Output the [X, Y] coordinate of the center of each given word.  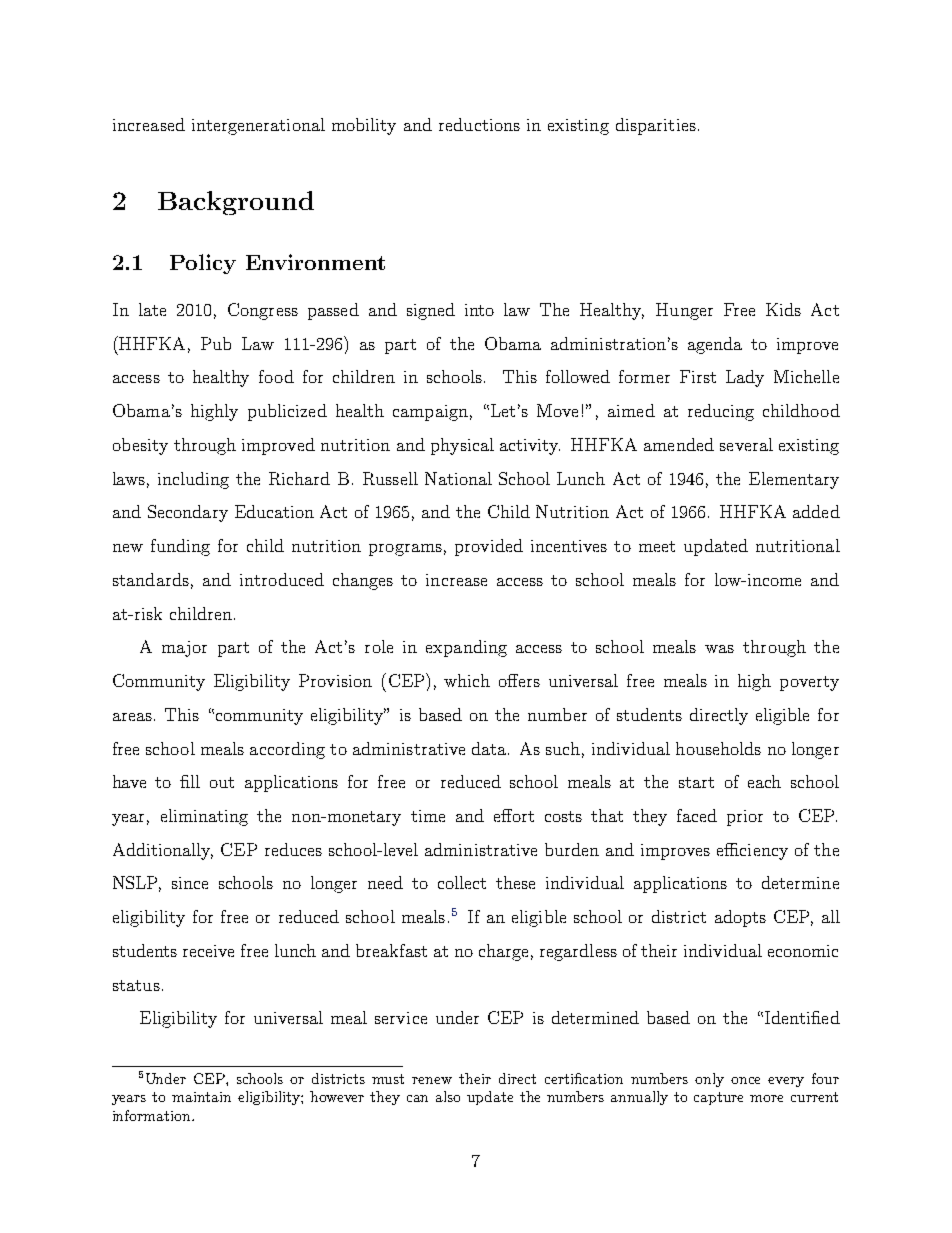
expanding [466, 648]
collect [462, 882]
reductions [479, 124]
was [719, 649]
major [184, 649]
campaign [430, 413]
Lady [745, 378]
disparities [656, 126]
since [190, 883]
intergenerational [258, 126]
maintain [201, 1097]
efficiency [752, 851]
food [276, 376]
